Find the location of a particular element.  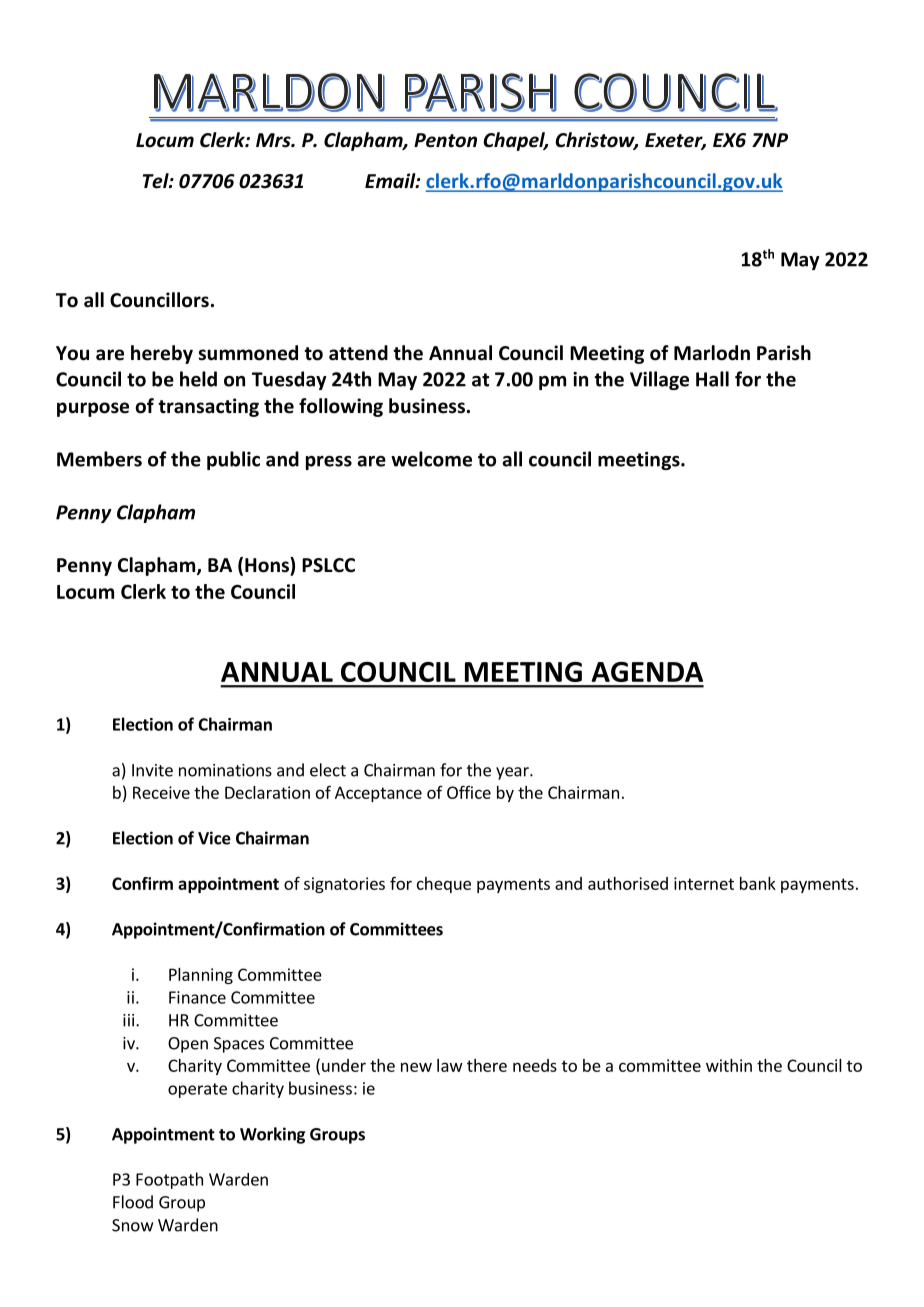

hereby is located at coordinates (162, 354).
